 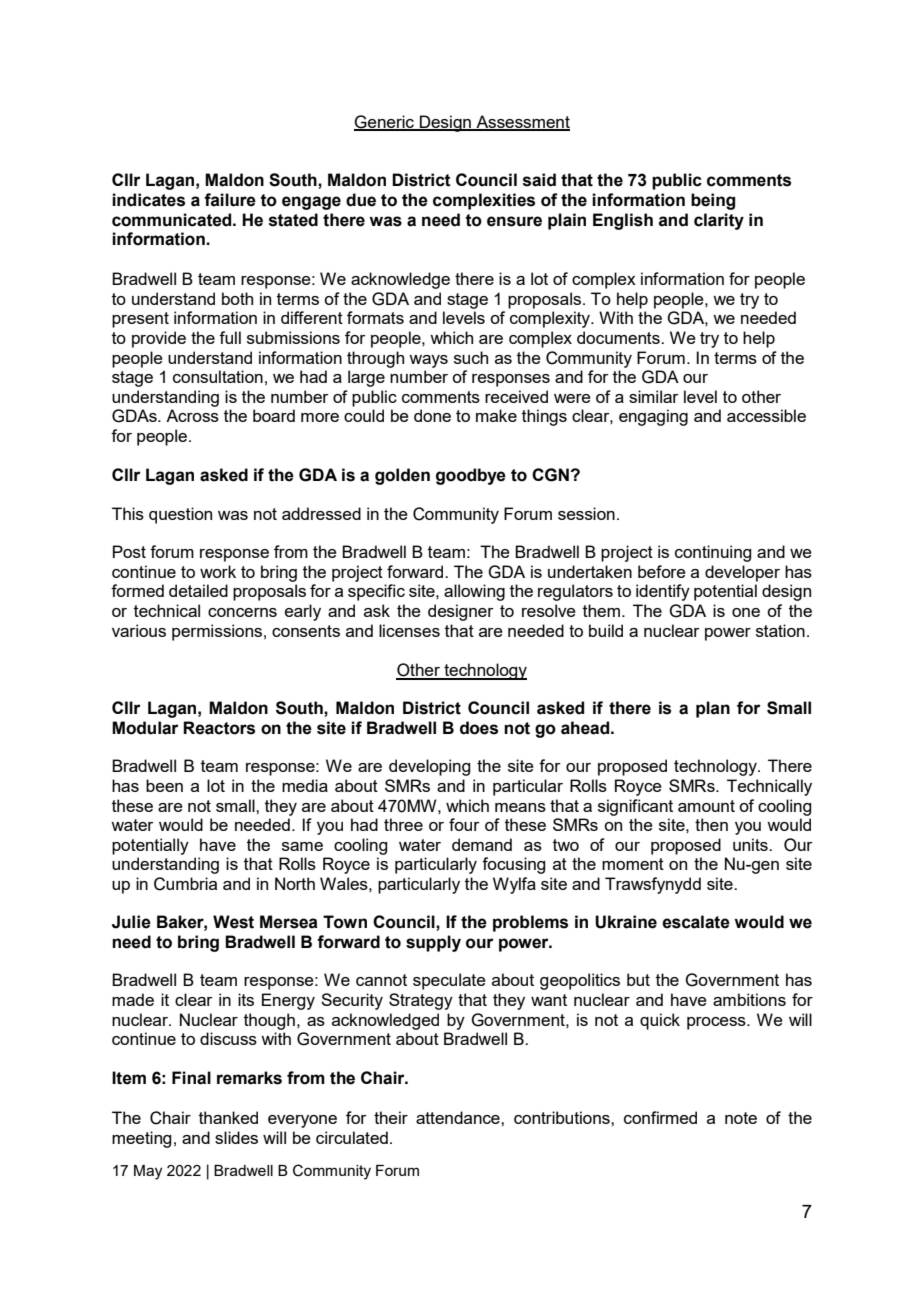 What do you see at coordinates (471, 357) in the screenshot?
I see `such` at bounding box center [471, 357].
